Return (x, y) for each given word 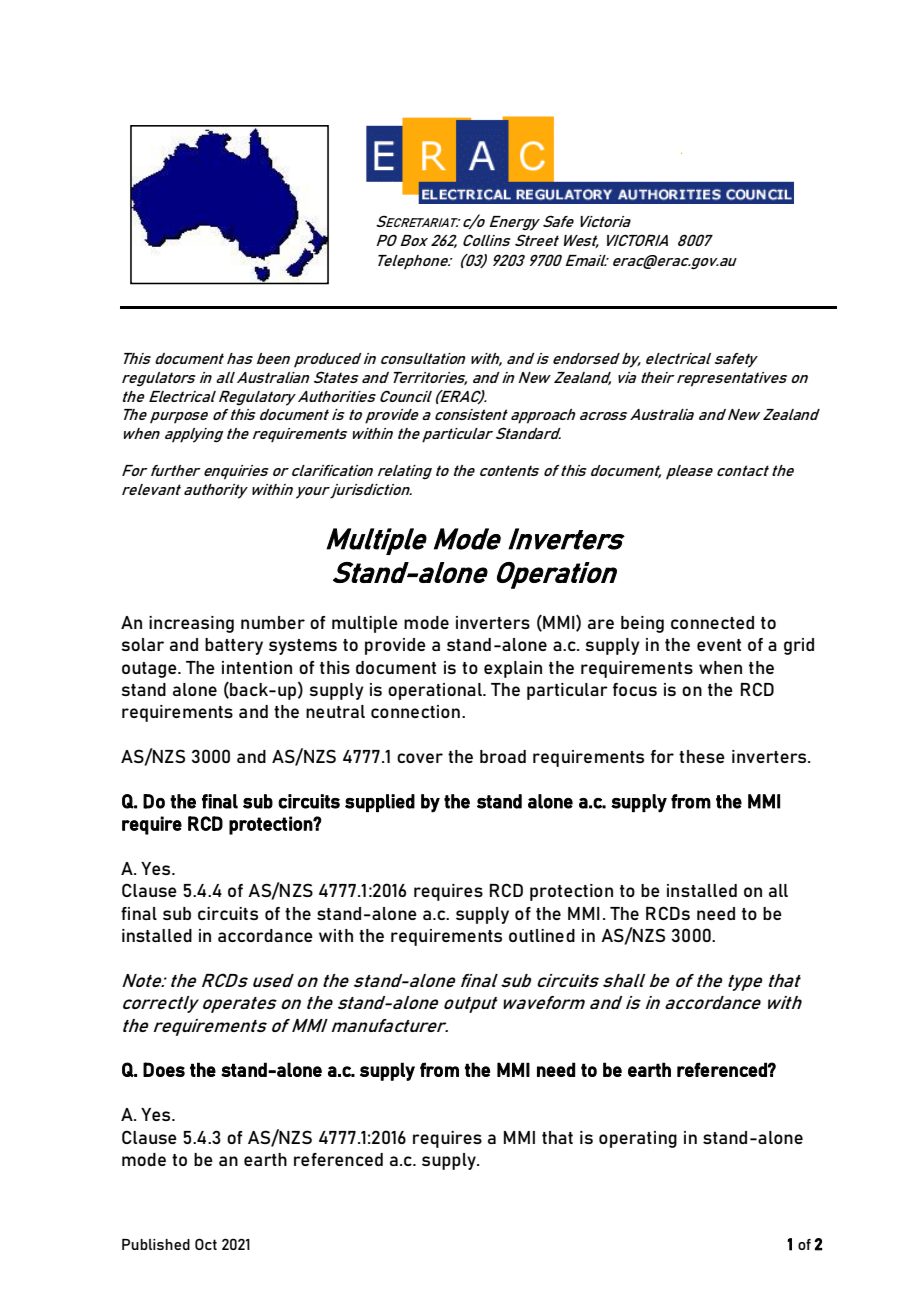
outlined (542, 935)
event (719, 645)
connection (415, 711)
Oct (206, 1244)
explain (513, 669)
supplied (380, 803)
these (702, 756)
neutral (335, 711)
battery (234, 646)
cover (420, 758)
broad (503, 756)
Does (164, 1069)
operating (638, 1139)
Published (156, 1244)
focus (635, 689)
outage (150, 670)
